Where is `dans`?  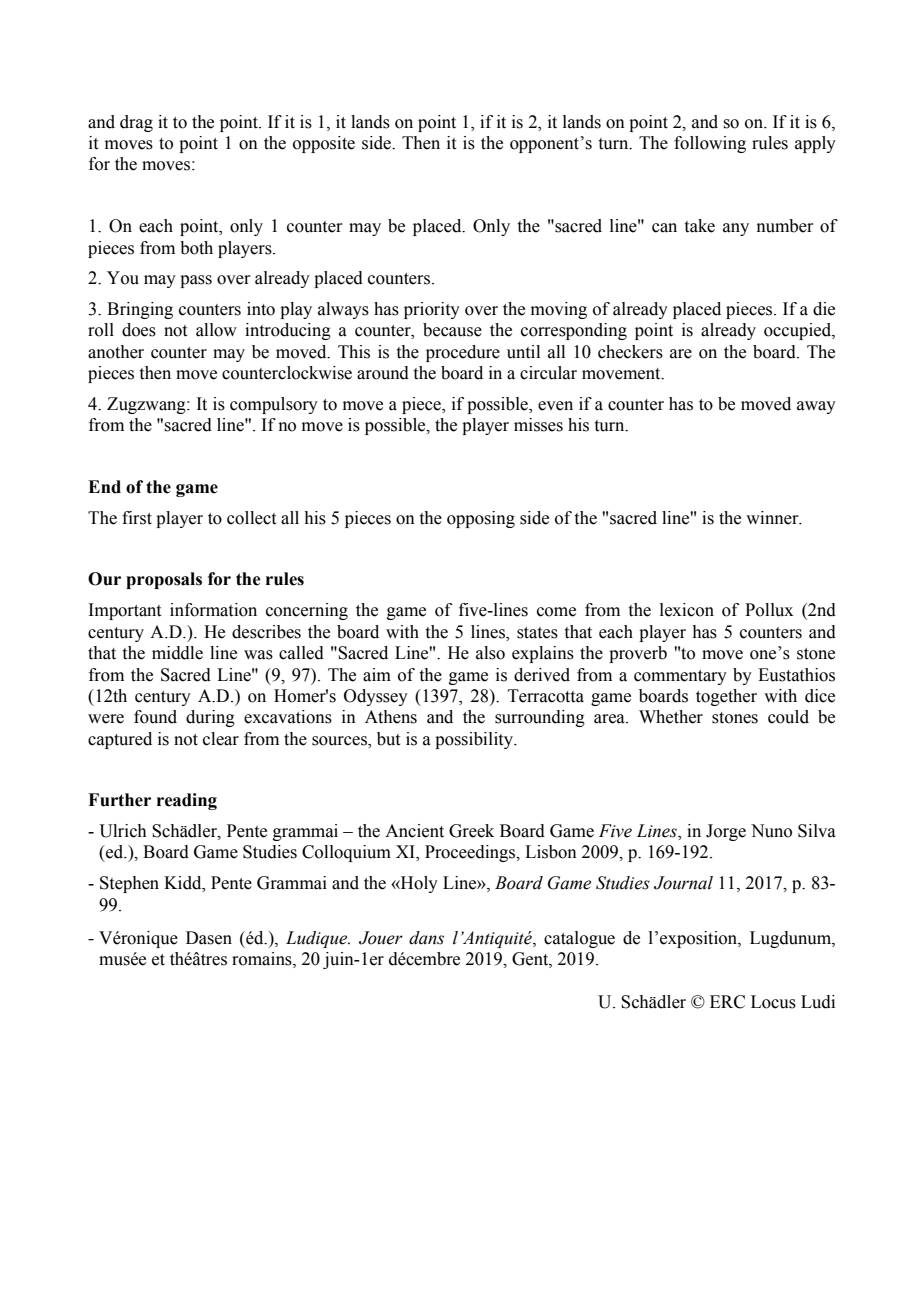 dans is located at coordinates (426, 938).
